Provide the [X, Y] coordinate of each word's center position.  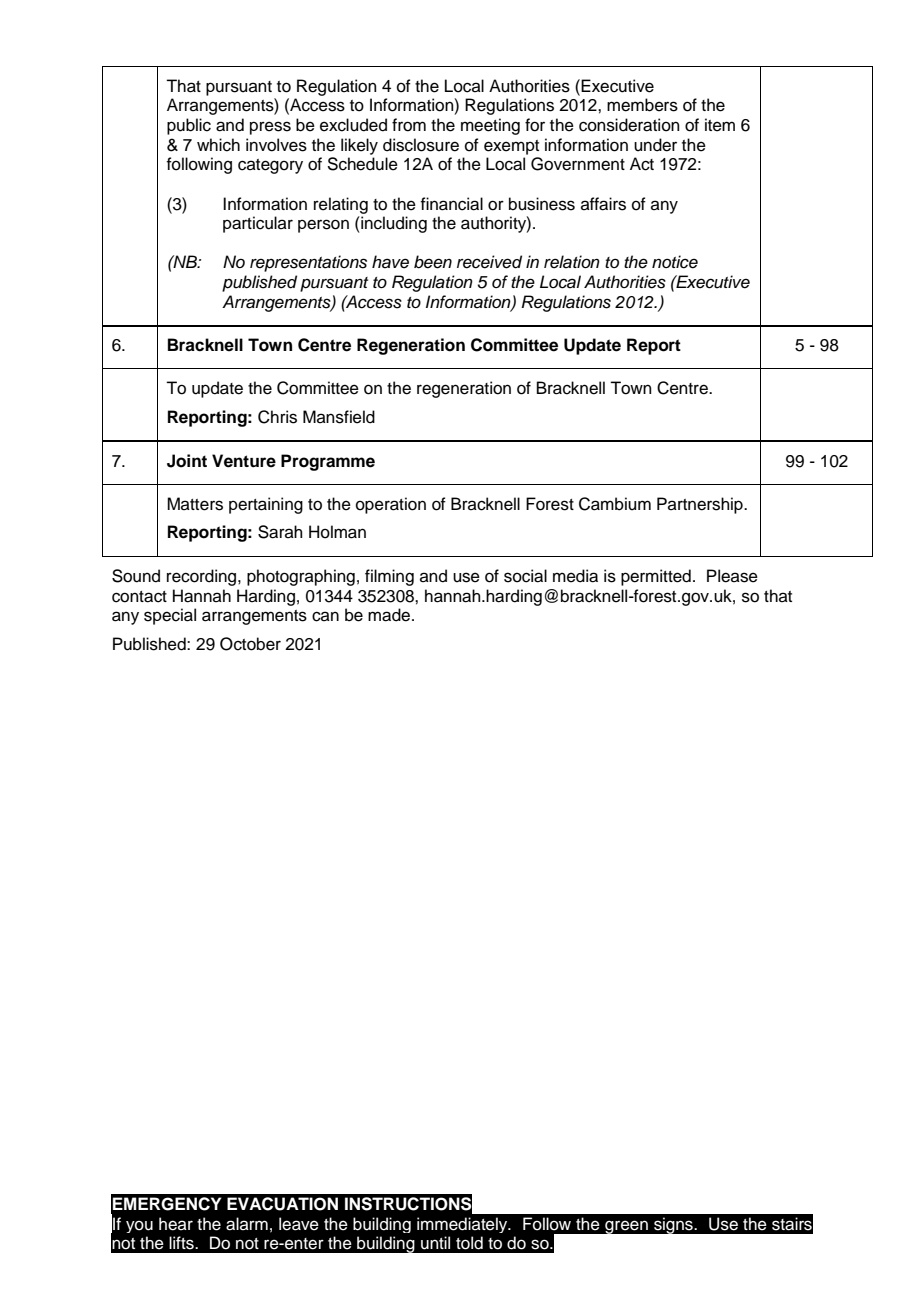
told [469, 1243]
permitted [656, 577]
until [435, 1243]
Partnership [701, 505]
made [390, 615]
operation [391, 505]
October [250, 644]
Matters [195, 504]
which [218, 145]
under [655, 145]
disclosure [421, 145]
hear [176, 1224]
